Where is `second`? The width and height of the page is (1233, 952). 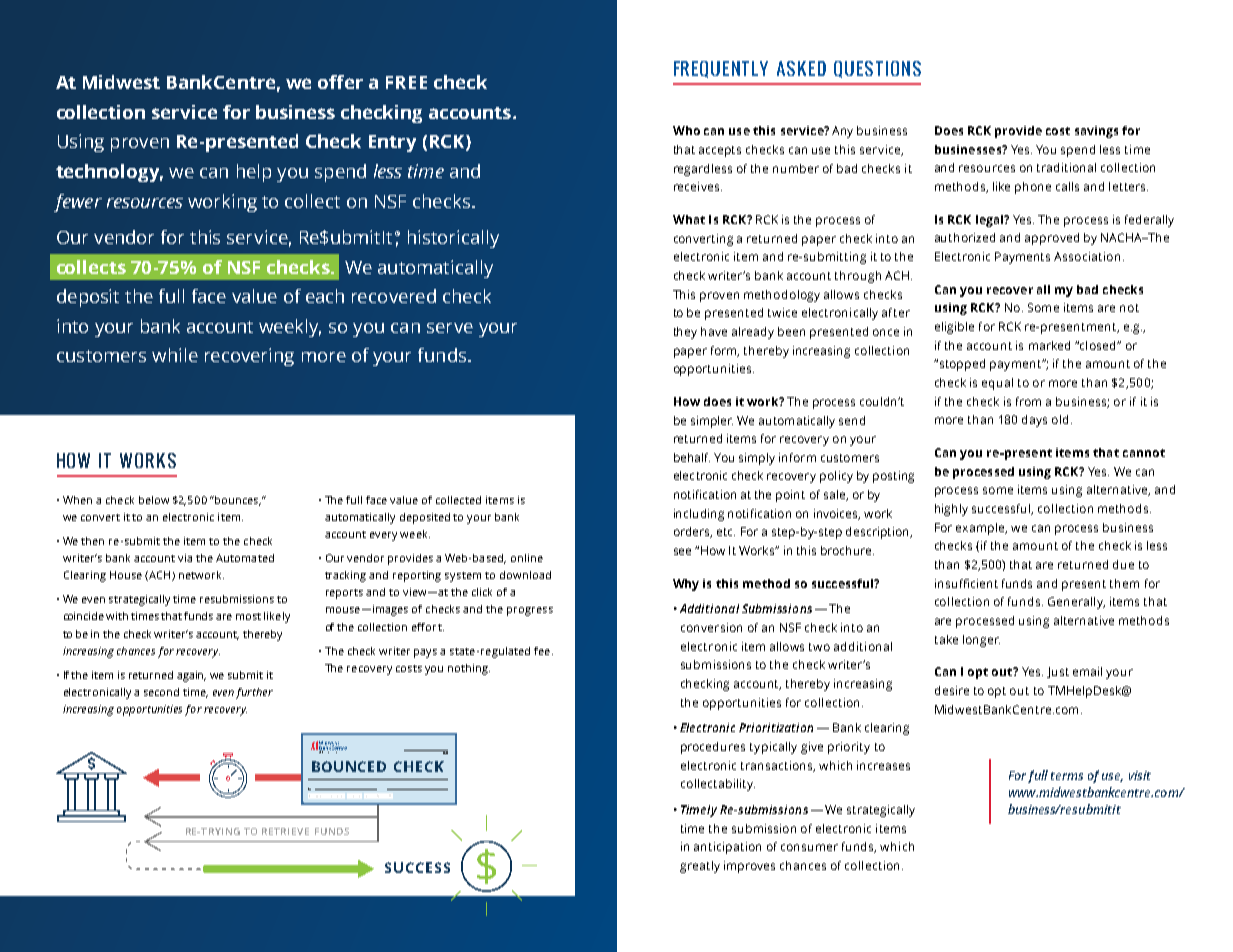 second is located at coordinates (161, 692).
